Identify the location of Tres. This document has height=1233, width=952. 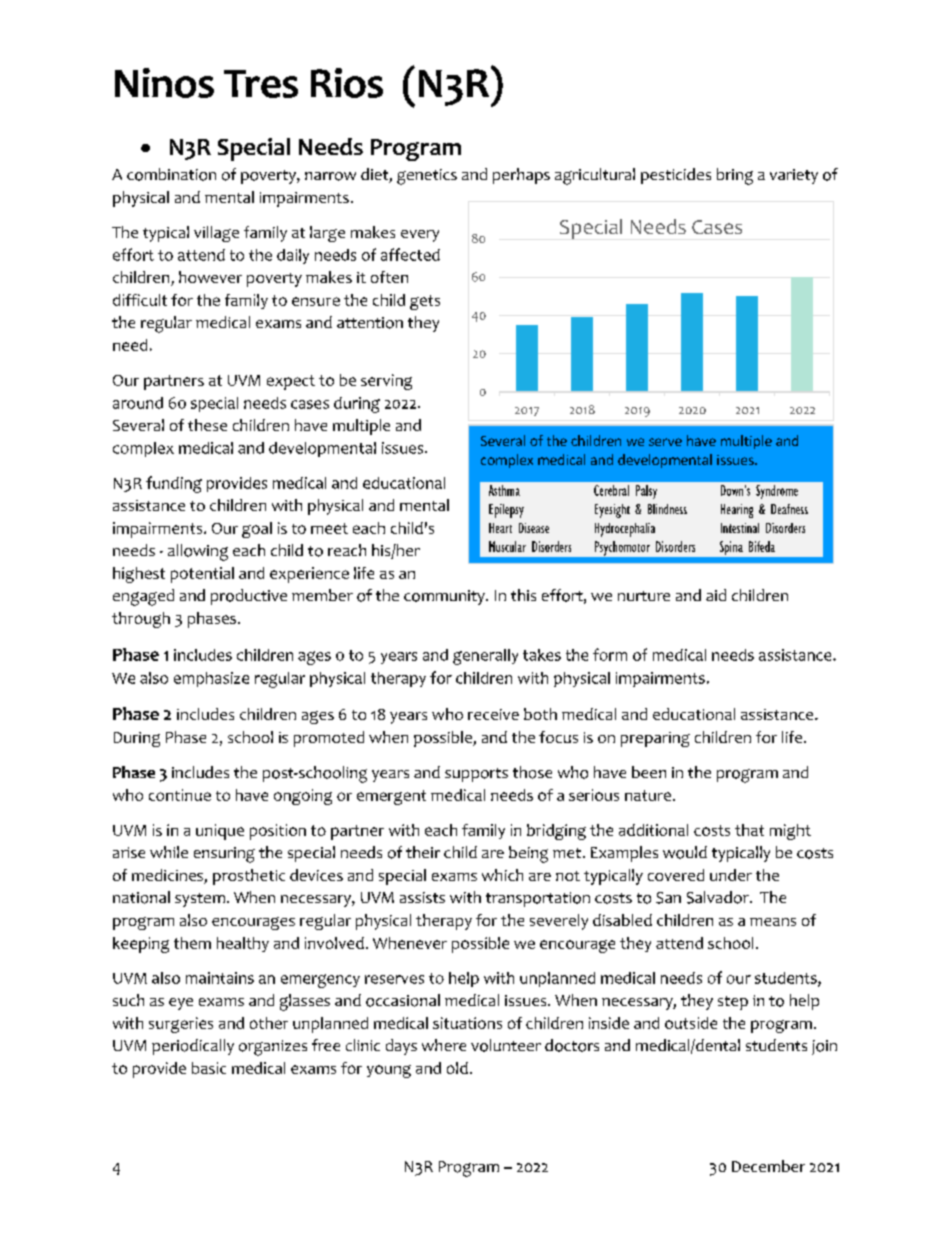
(261, 84).
